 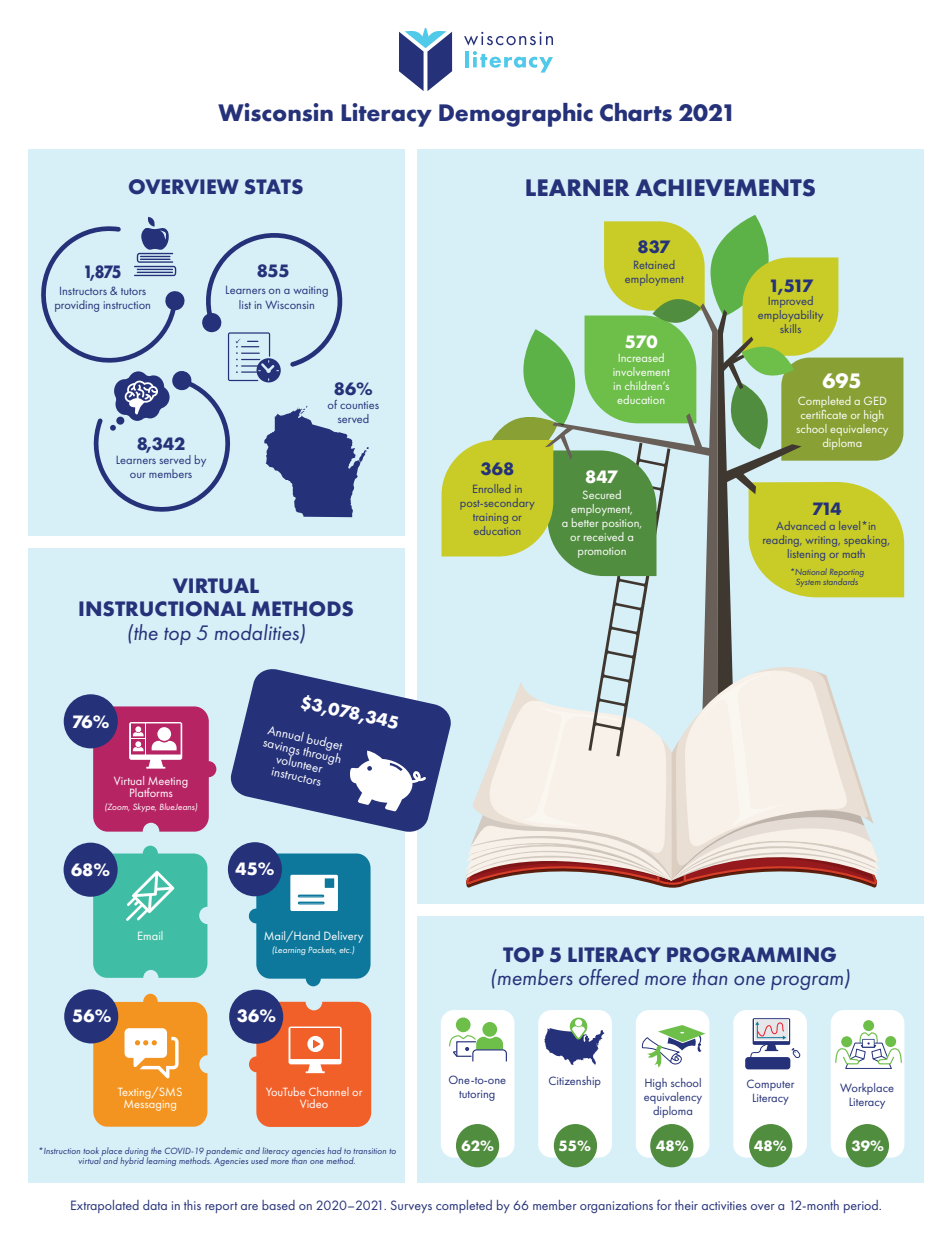 What do you see at coordinates (273, 187) in the image?
I see `STATS` at bounding box center [273, 187].
